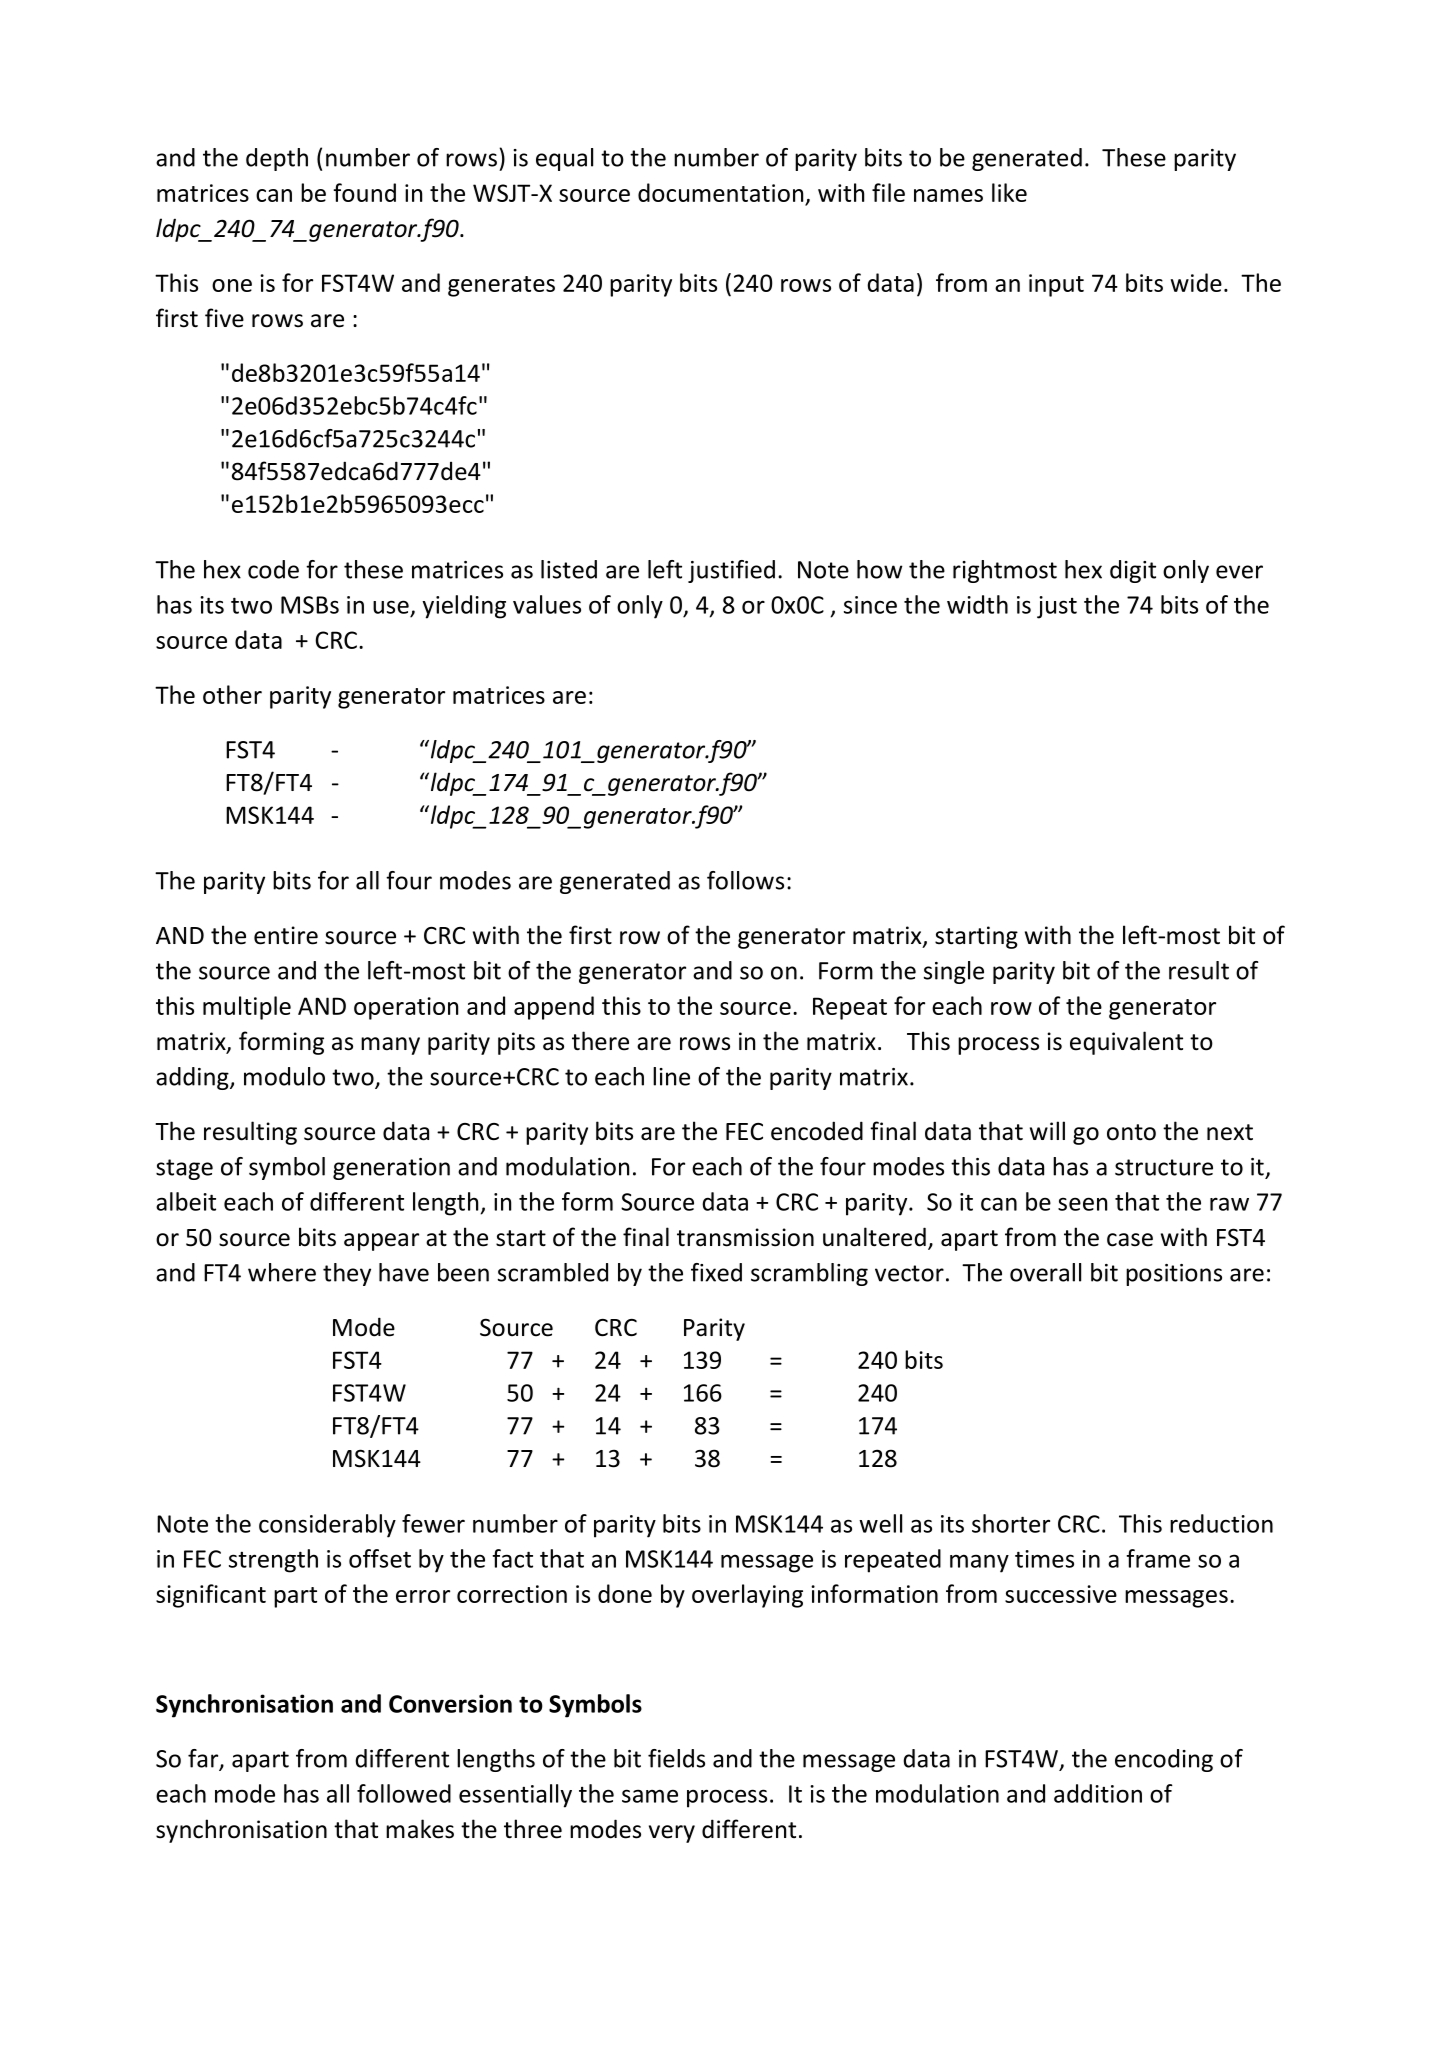 This screenshot has height=2051, width=1450. Describe the element at coordinates (404, 1793) in the screenshot. I see `followed` at that location.
